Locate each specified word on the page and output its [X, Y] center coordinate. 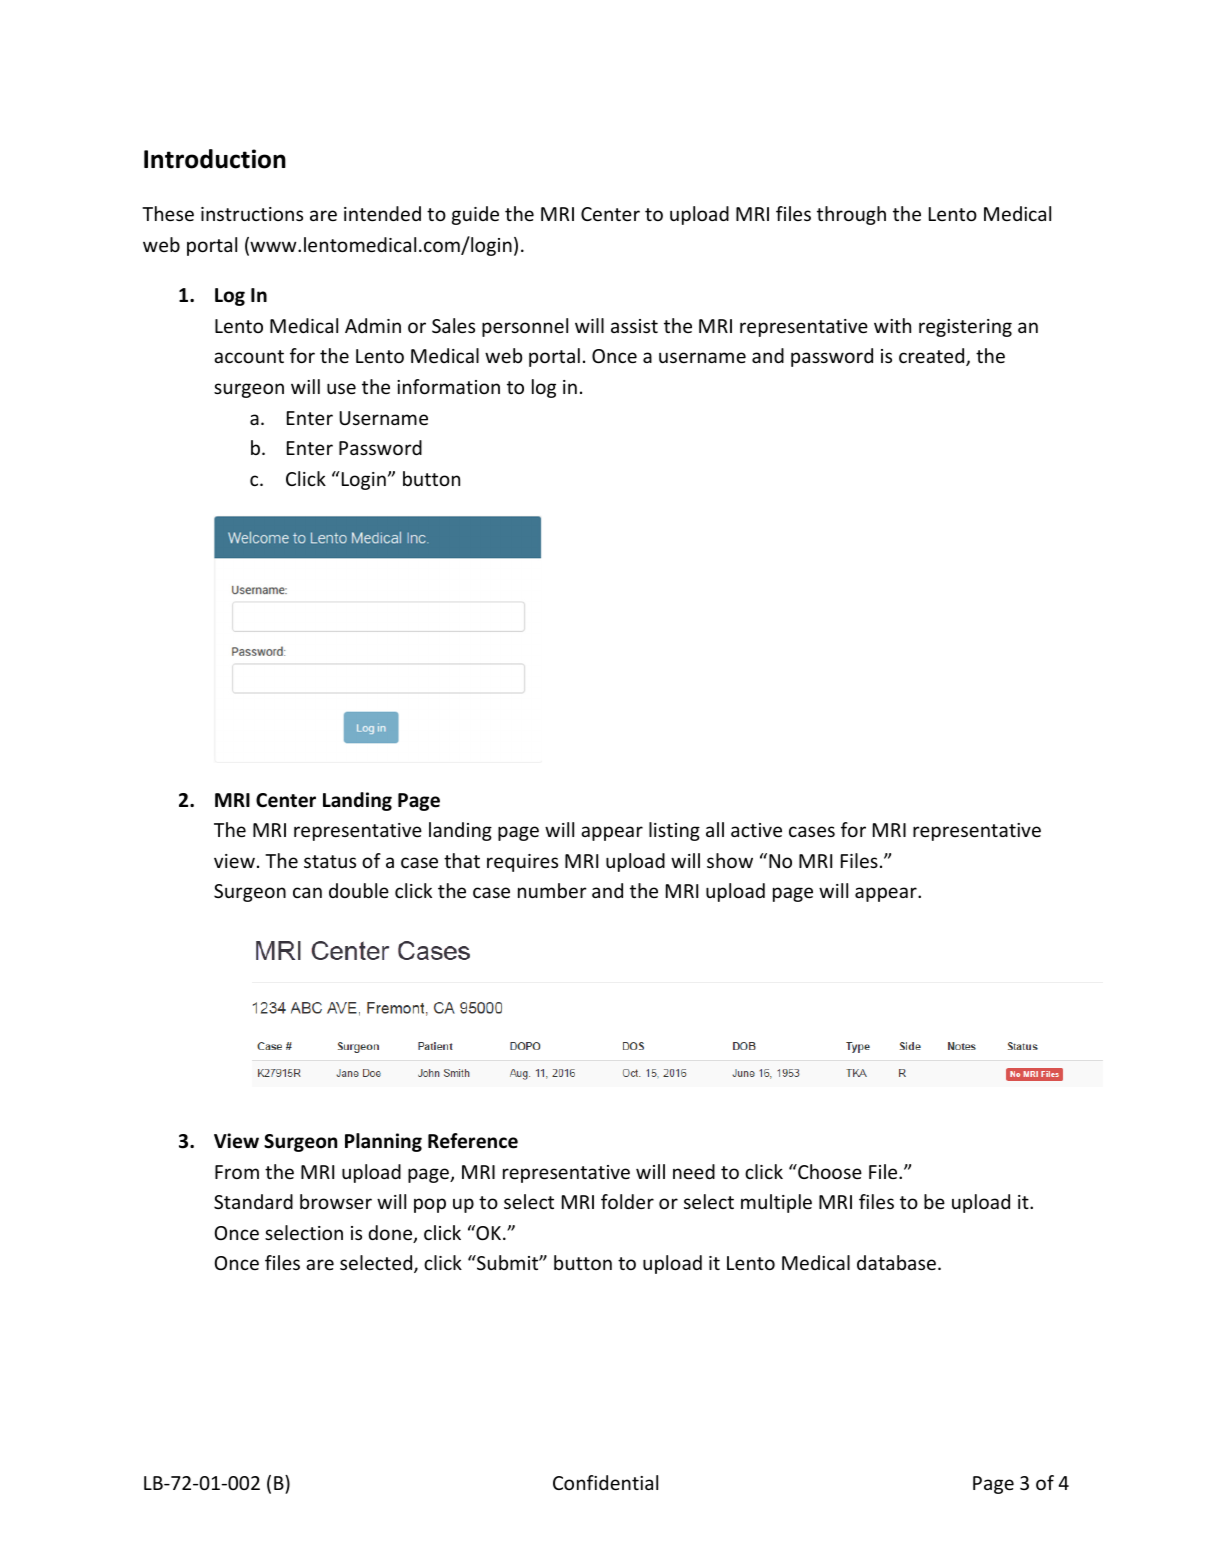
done [391, 1234]
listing [674, 831]
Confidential [605, 1482]
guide [475, 215]
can [307, 892]
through [851, 215]
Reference [473, 1141]
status [330, 861]
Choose [829, 1171]
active [756, 830]
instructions [252, 214]
